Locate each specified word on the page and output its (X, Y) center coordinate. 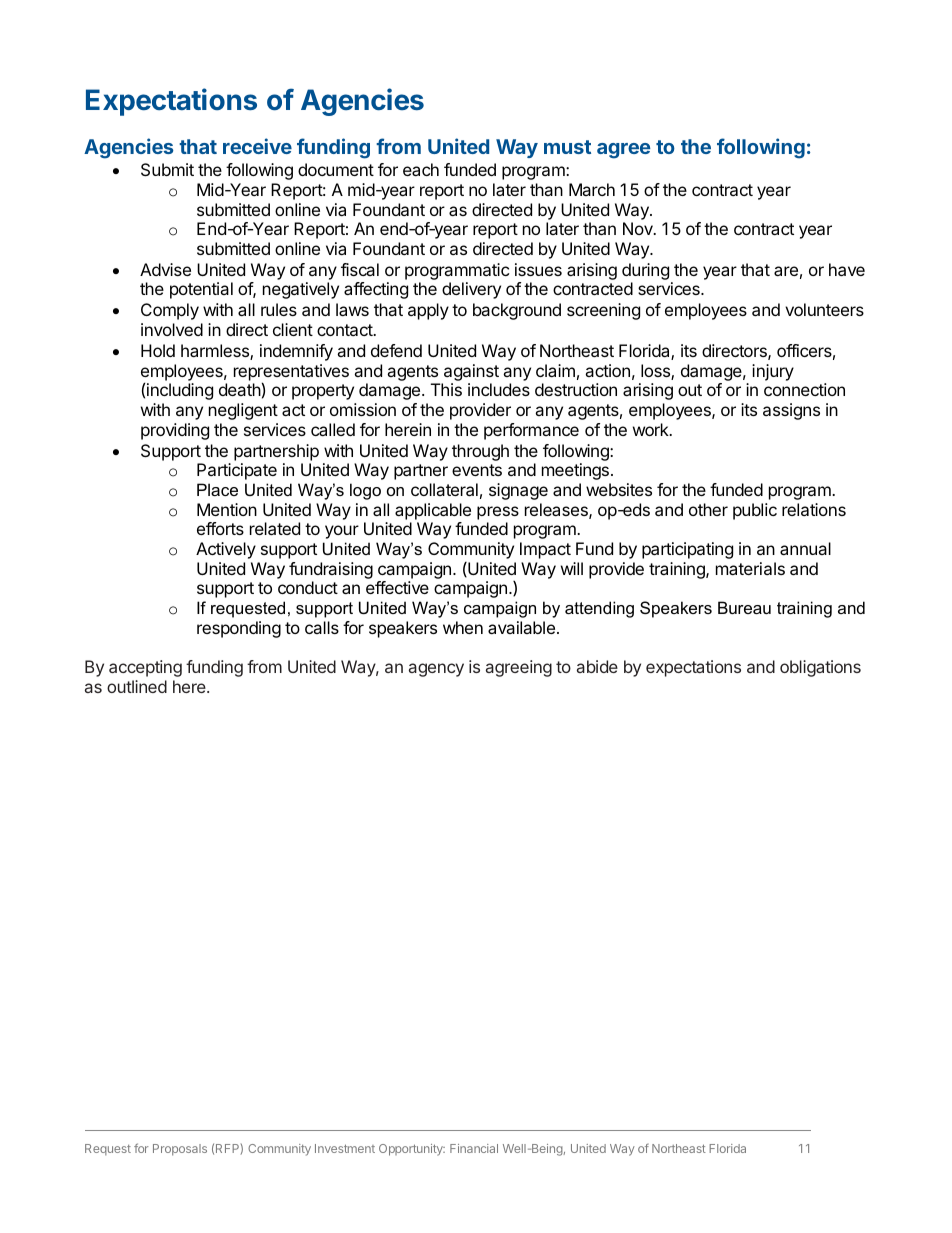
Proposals (180, 1150)
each (421, 169)
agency (436, 670)
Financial (474, 1148)
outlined (137, 686)
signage (518, 491)
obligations (820, 668)
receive (257, 146)
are (786, 271)
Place (217, 489)
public (755, 511)
